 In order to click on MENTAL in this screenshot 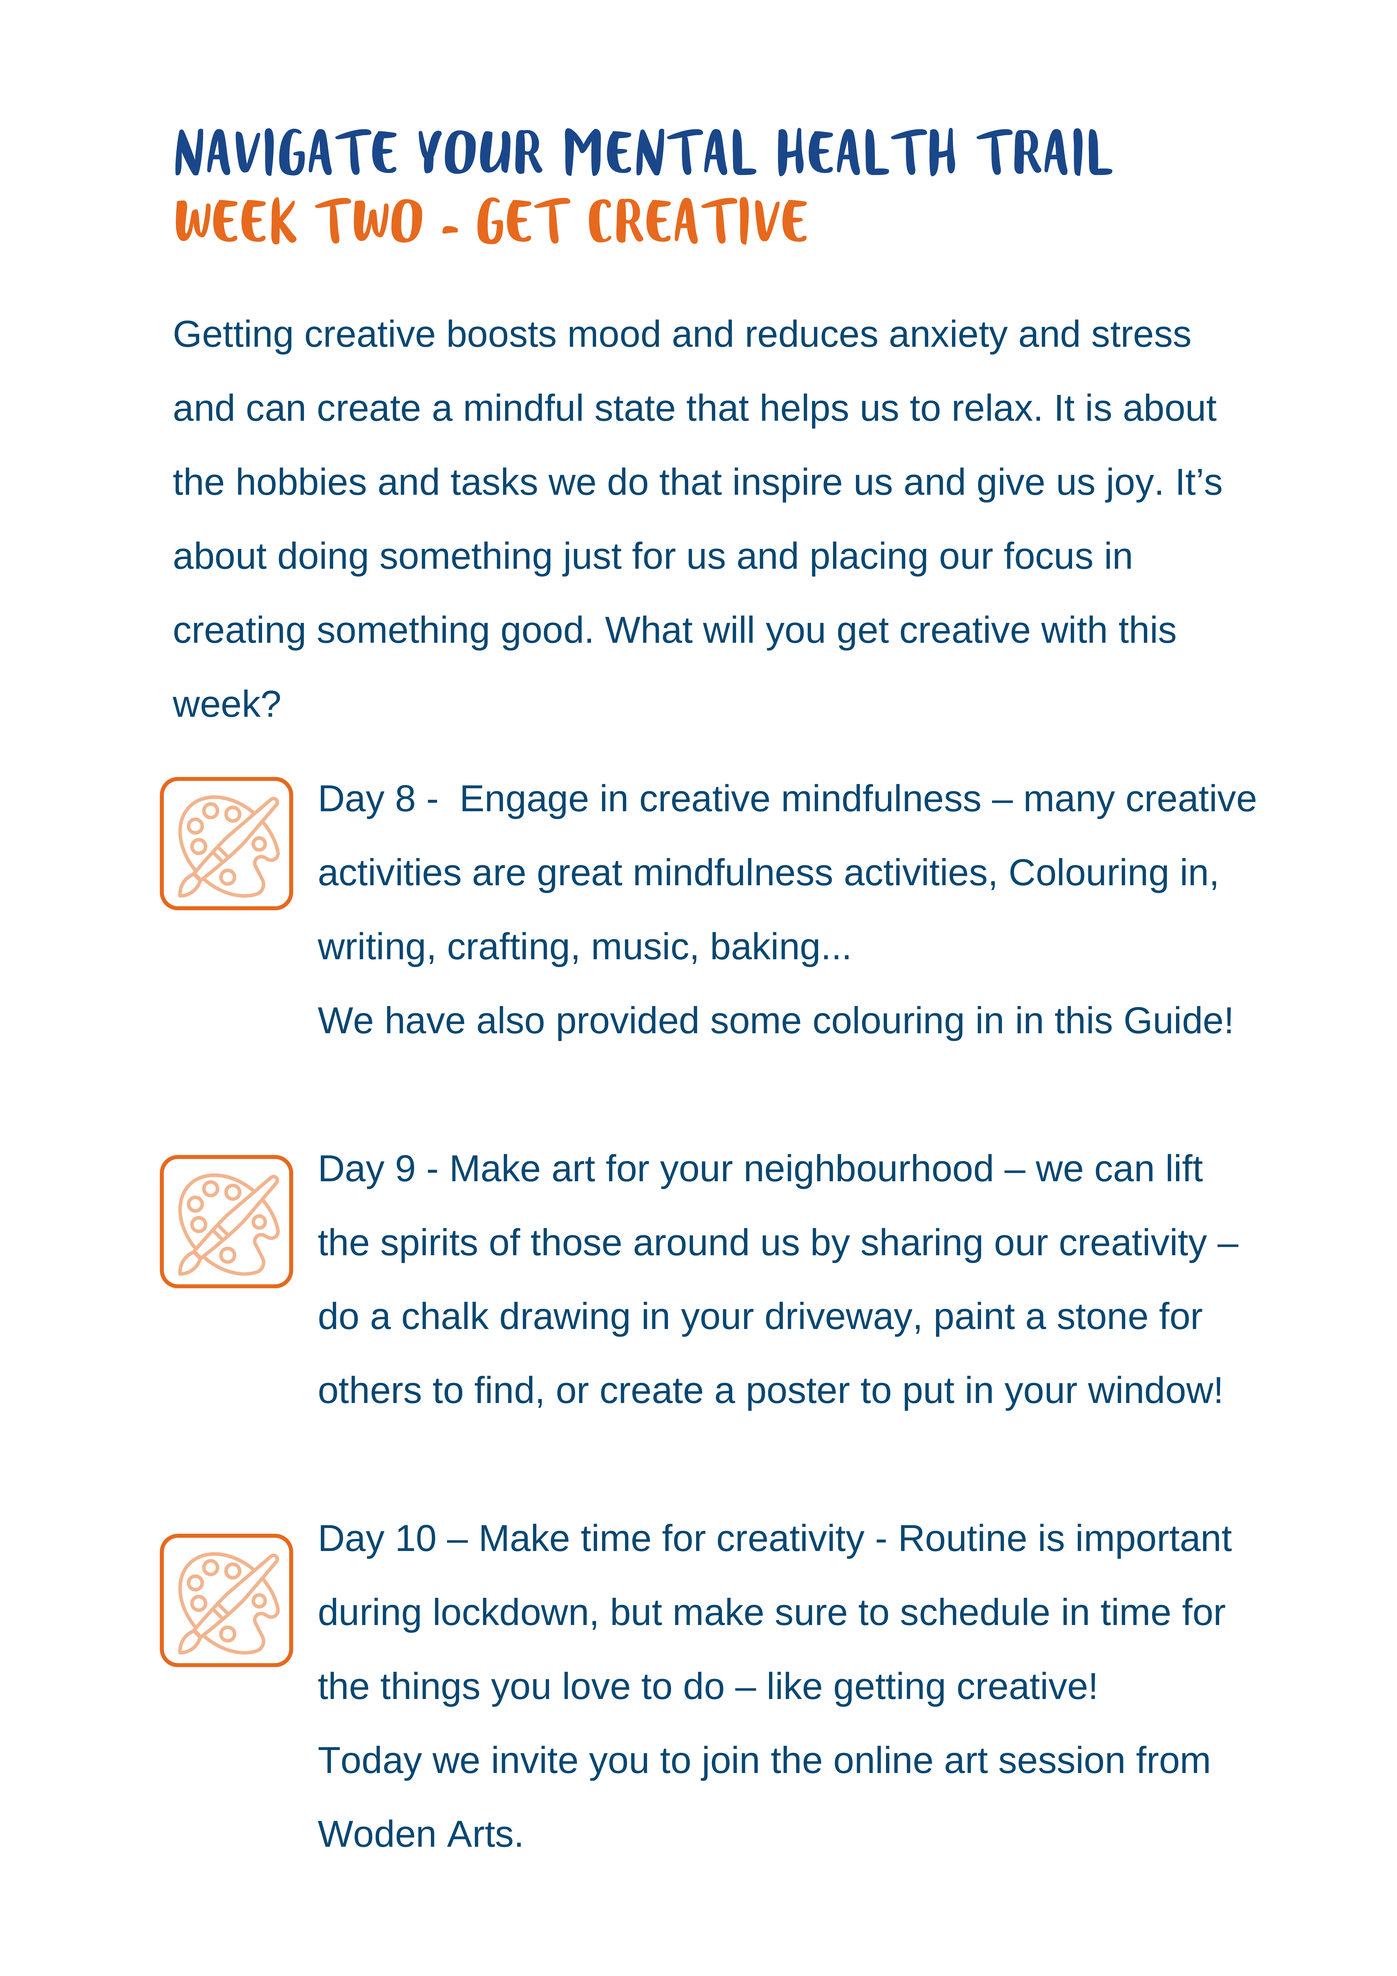, I will do `click(661, 152)`.
